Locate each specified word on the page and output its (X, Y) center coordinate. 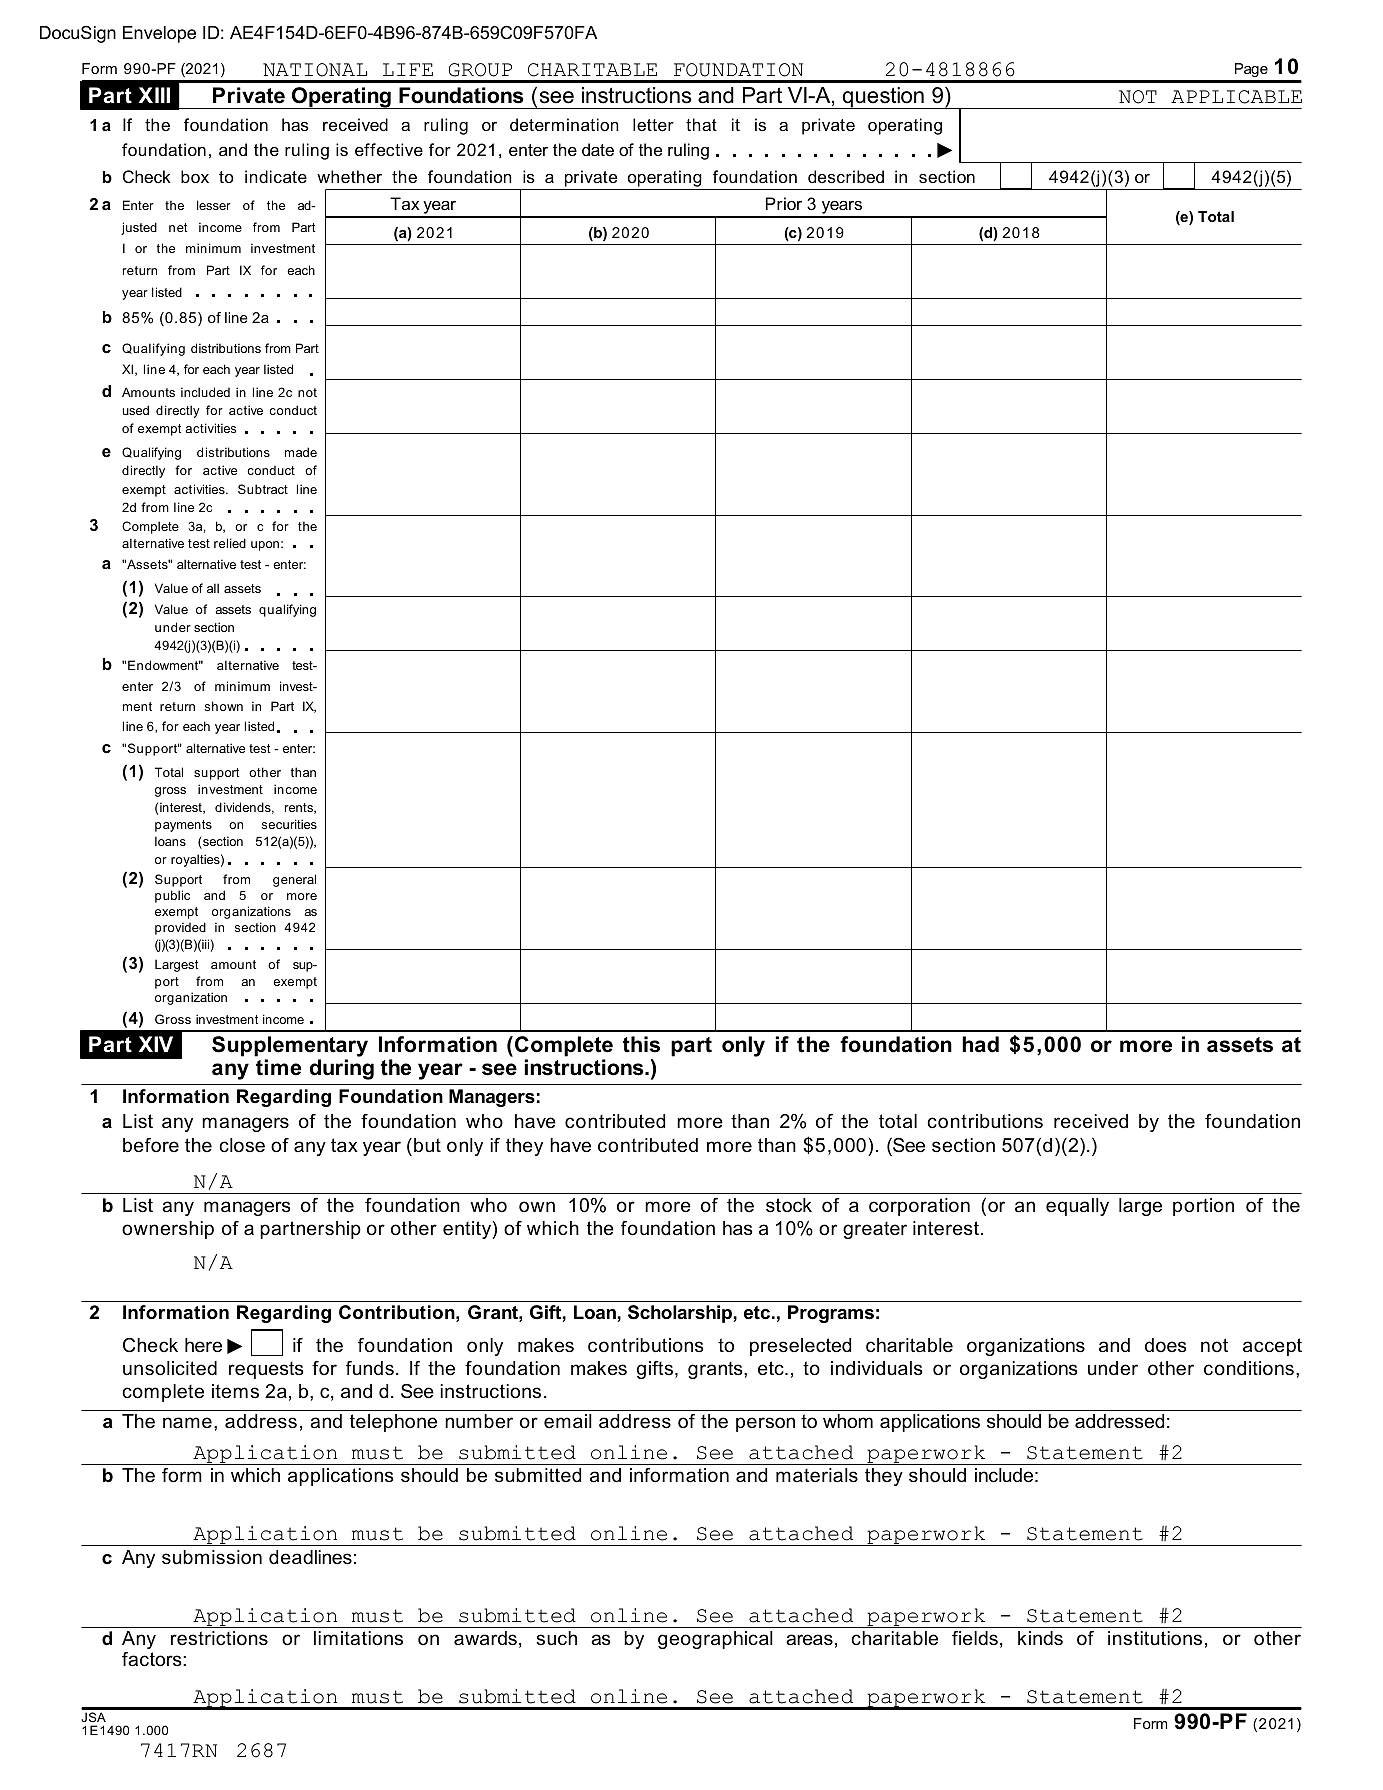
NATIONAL (315, 70)
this (641, 1044)
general (294, 880)
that (701, 124)
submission (212, 1557)
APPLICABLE (1236, 97)
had (980, 1044)
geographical (715, 1640)
